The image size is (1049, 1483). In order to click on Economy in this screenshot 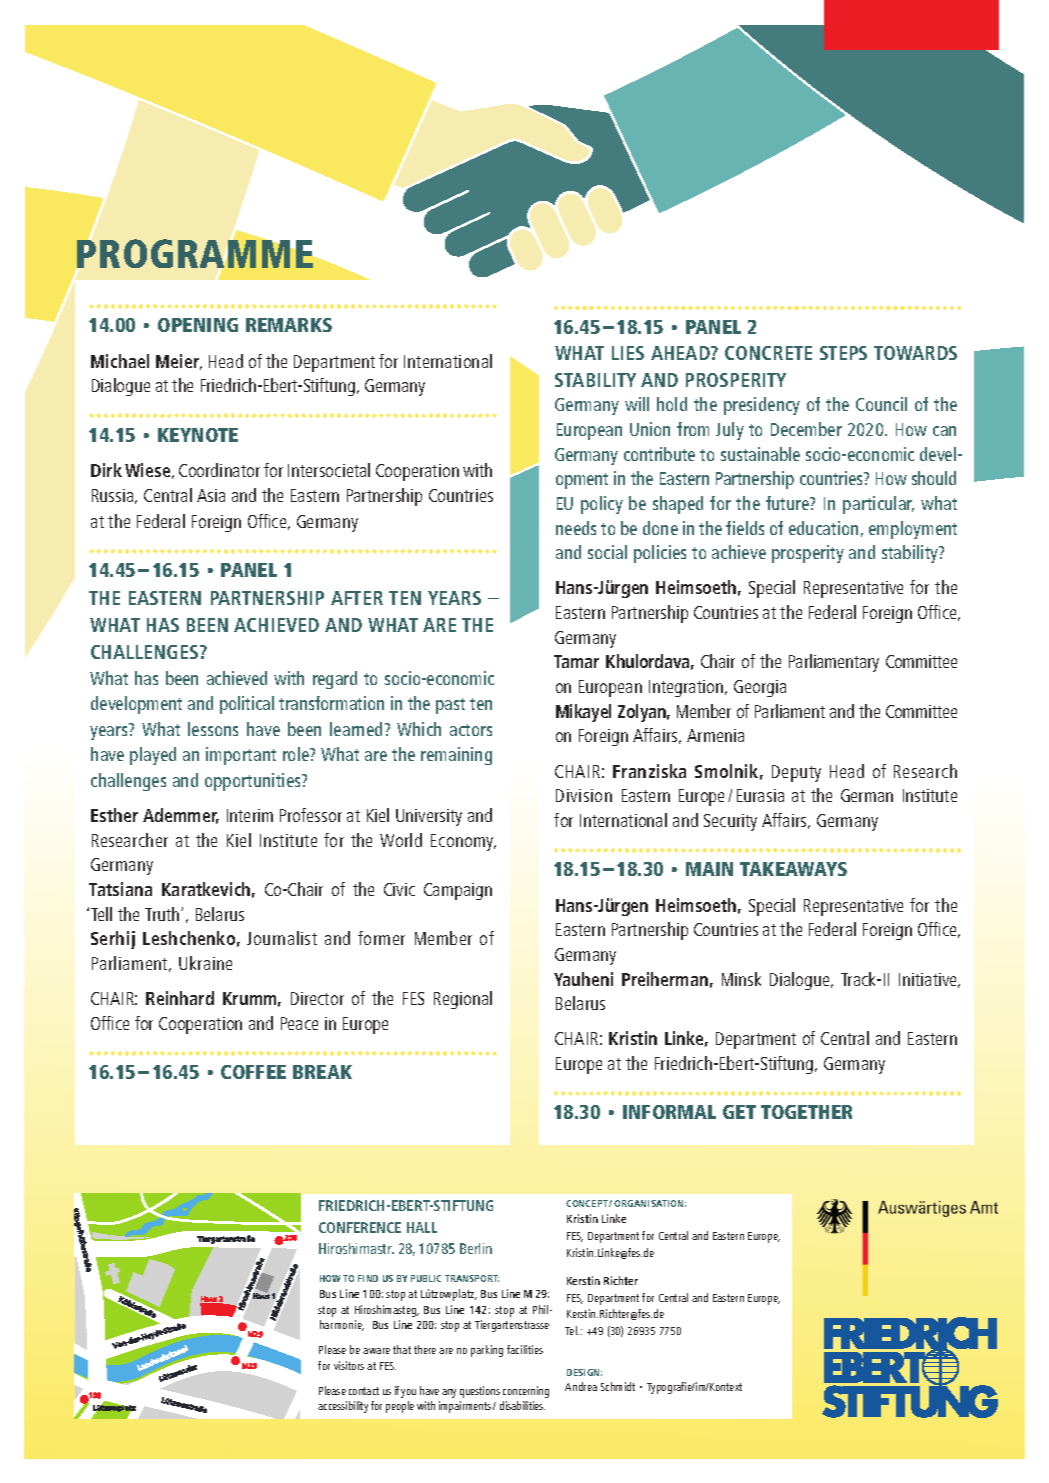, I will do `click(463, 842)`.
